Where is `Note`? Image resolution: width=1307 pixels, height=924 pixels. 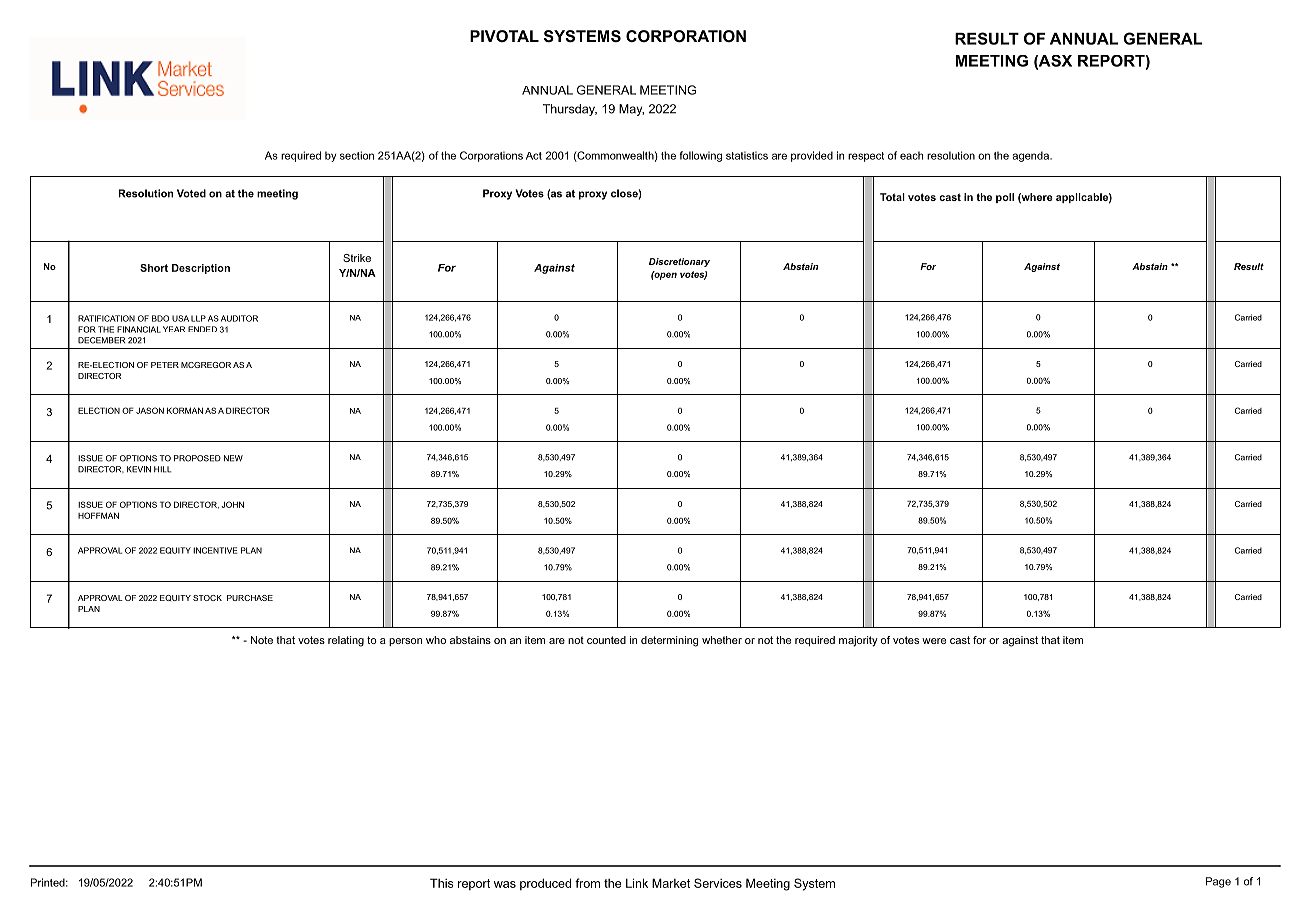
Note is located at coordinates (262, 640).
